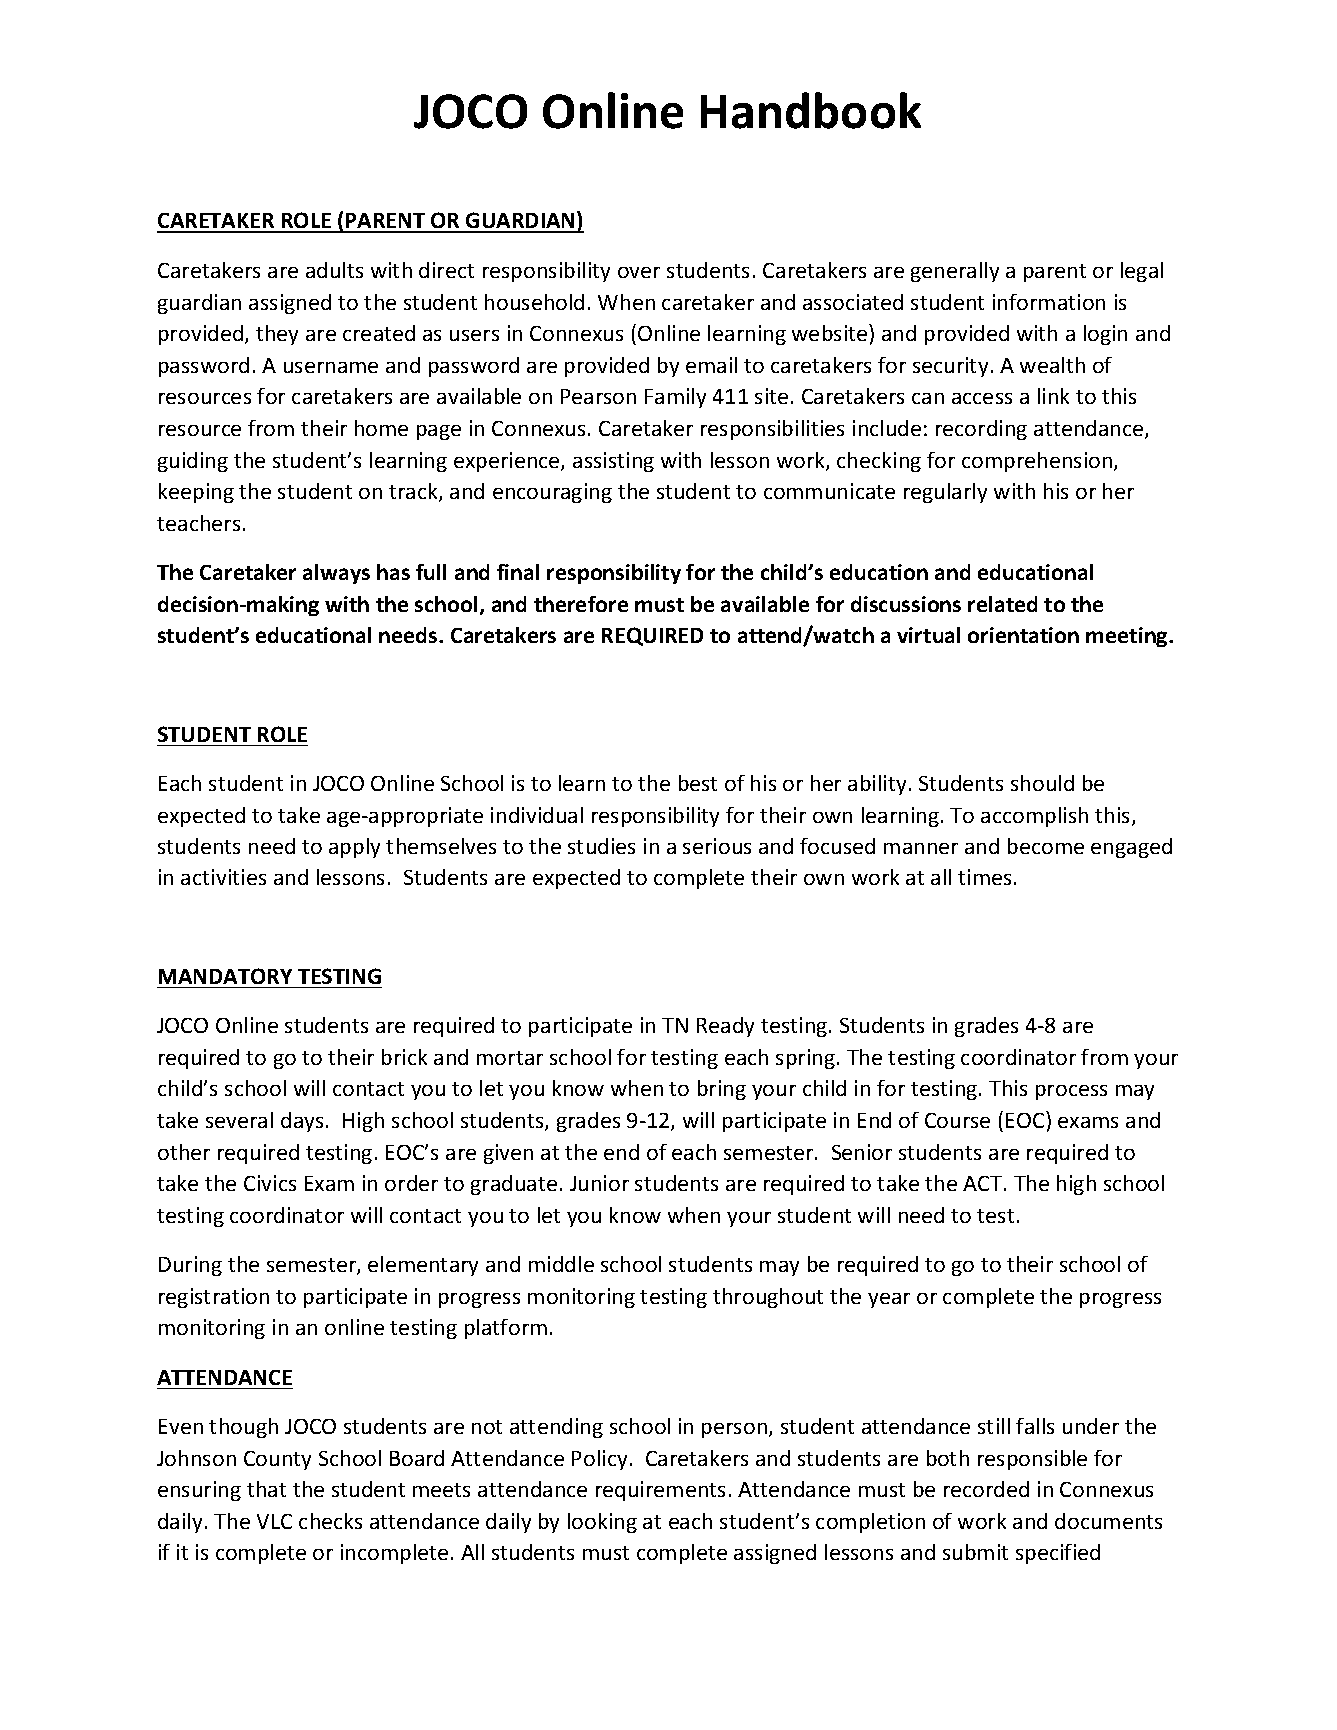 This screenshot has width=1337, height=1730. Describe the element at coordinates (717, 846) in the screenshot. I see `serious` at that location.
